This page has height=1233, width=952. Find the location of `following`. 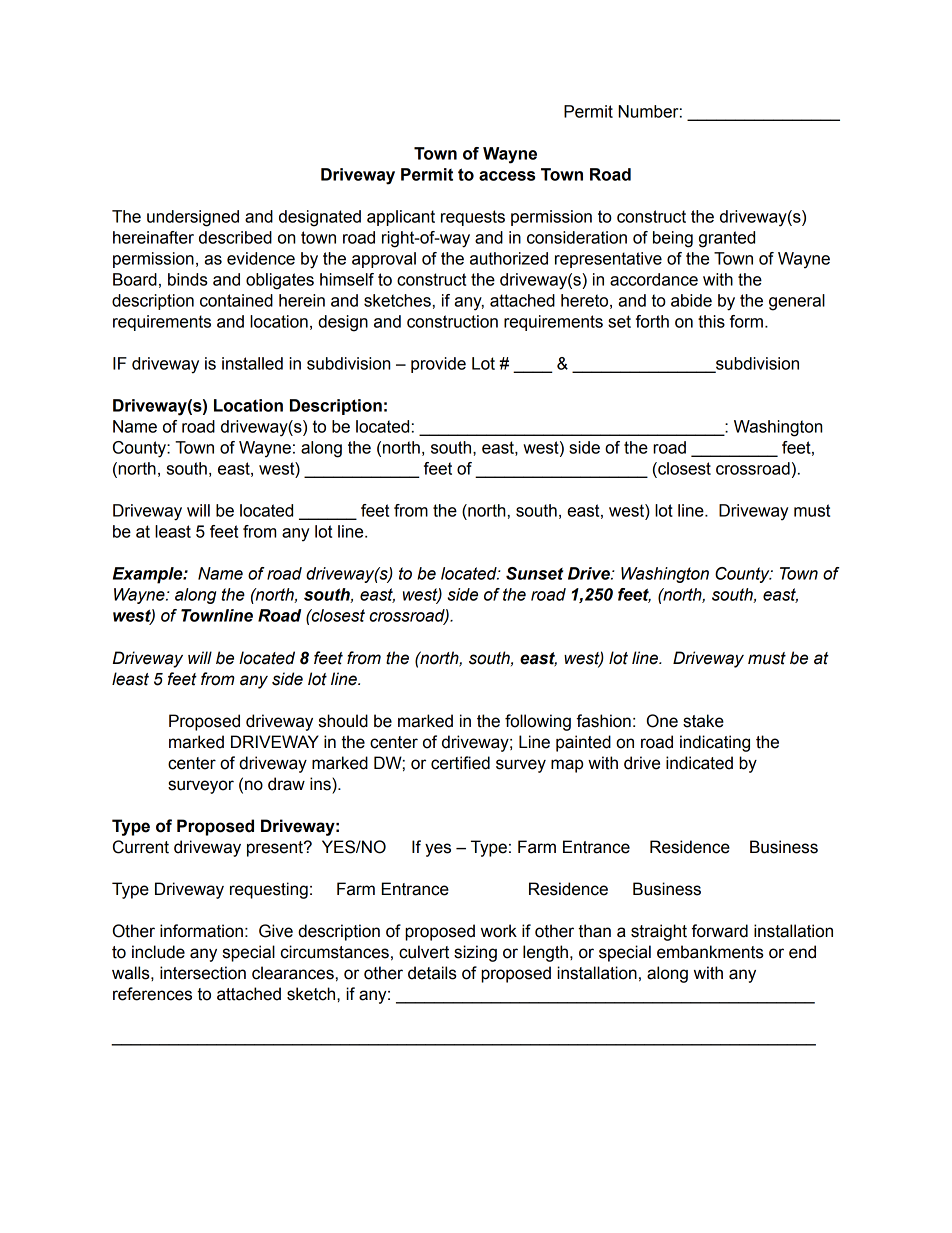

following is located at coordinates (538, 722).
